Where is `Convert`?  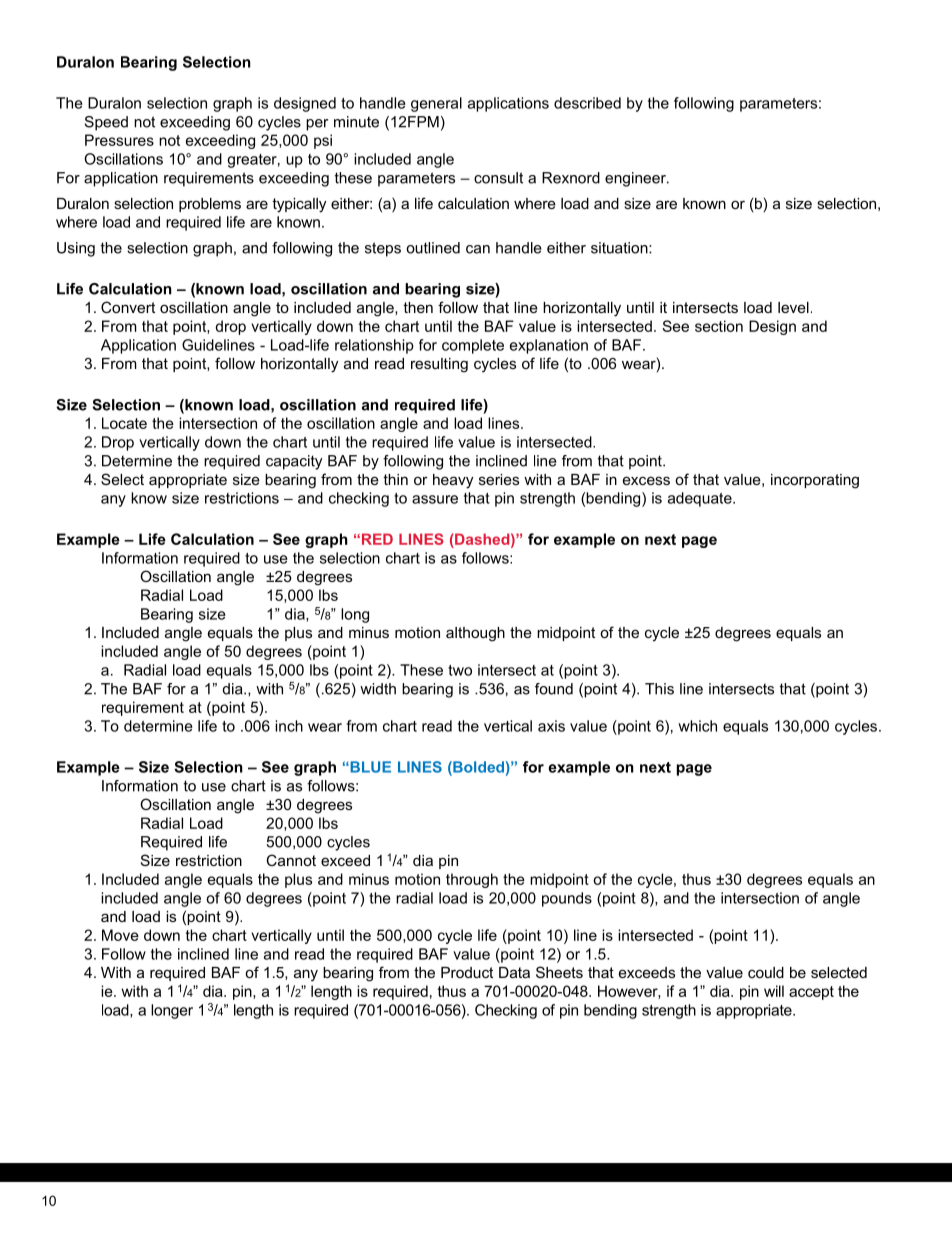
Convert is located at coordinates (128, 307).
